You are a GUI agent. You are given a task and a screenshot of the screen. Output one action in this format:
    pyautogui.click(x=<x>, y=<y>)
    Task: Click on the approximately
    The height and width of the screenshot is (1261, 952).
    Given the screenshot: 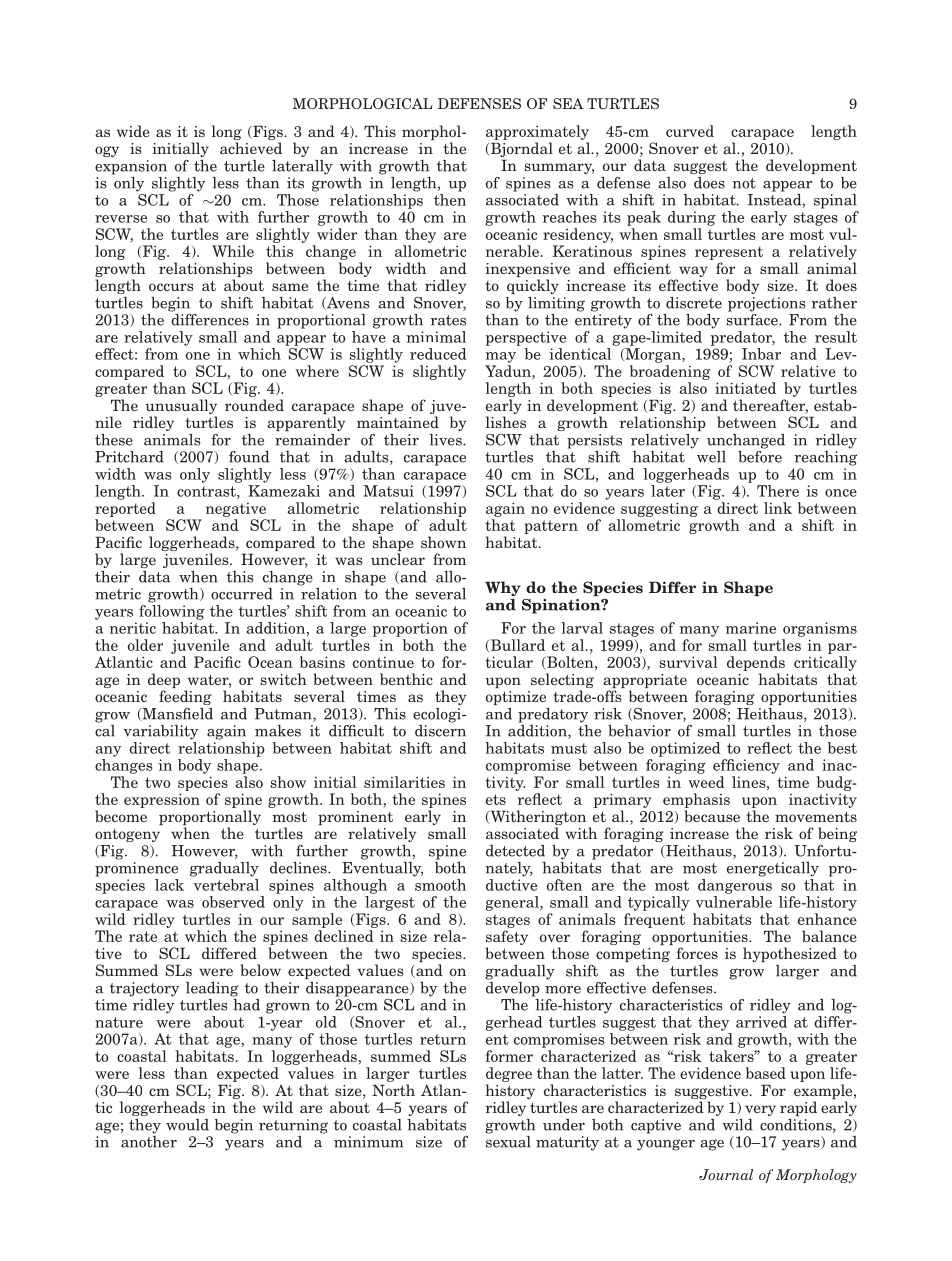 What is the action you would take?
    pyautogui.click(x=537, y=132)
